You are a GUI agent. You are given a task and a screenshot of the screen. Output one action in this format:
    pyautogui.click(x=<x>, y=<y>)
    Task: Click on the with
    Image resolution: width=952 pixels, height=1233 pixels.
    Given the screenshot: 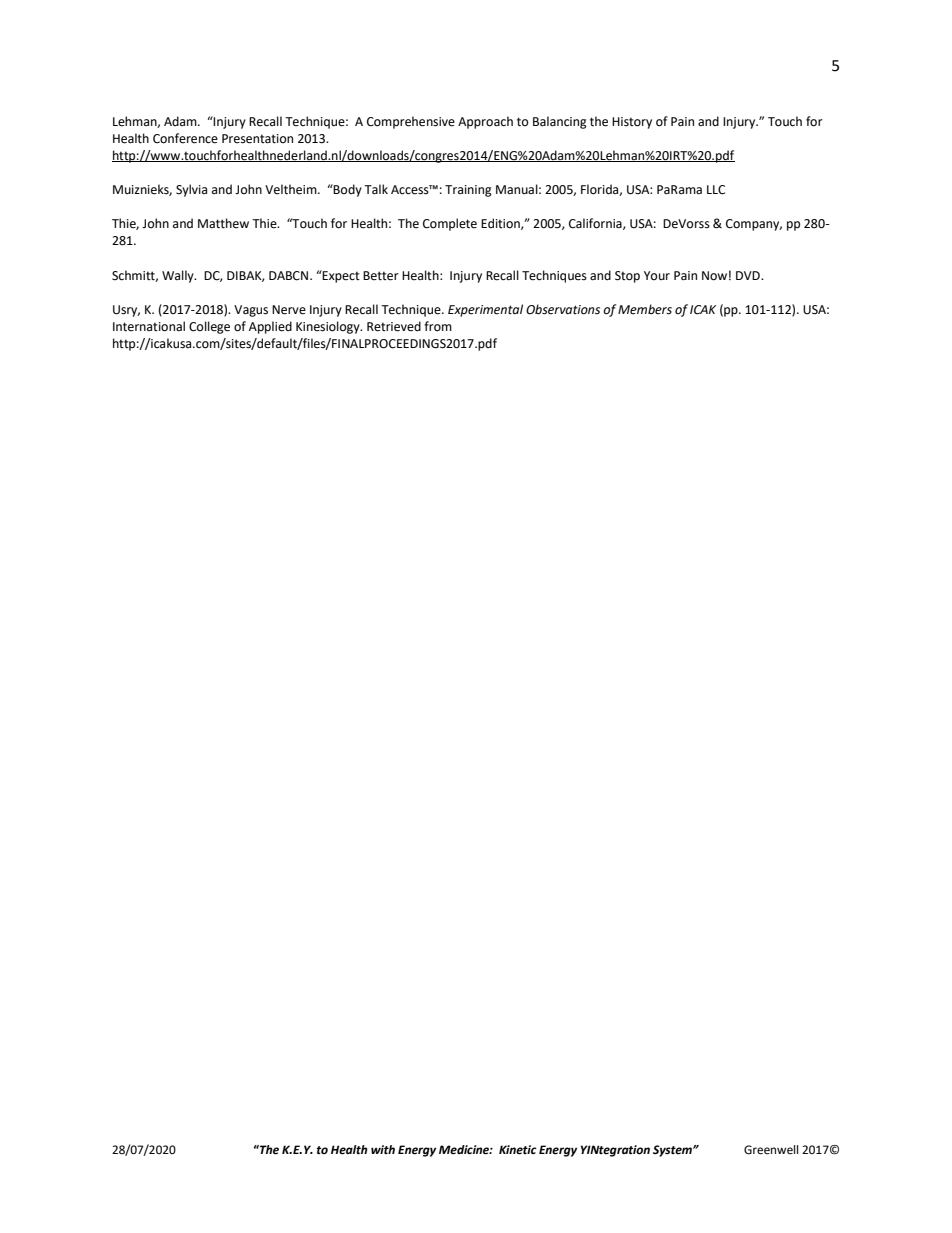 What is the action you would take?
    pyautogui.click(x=383, y=1149)
